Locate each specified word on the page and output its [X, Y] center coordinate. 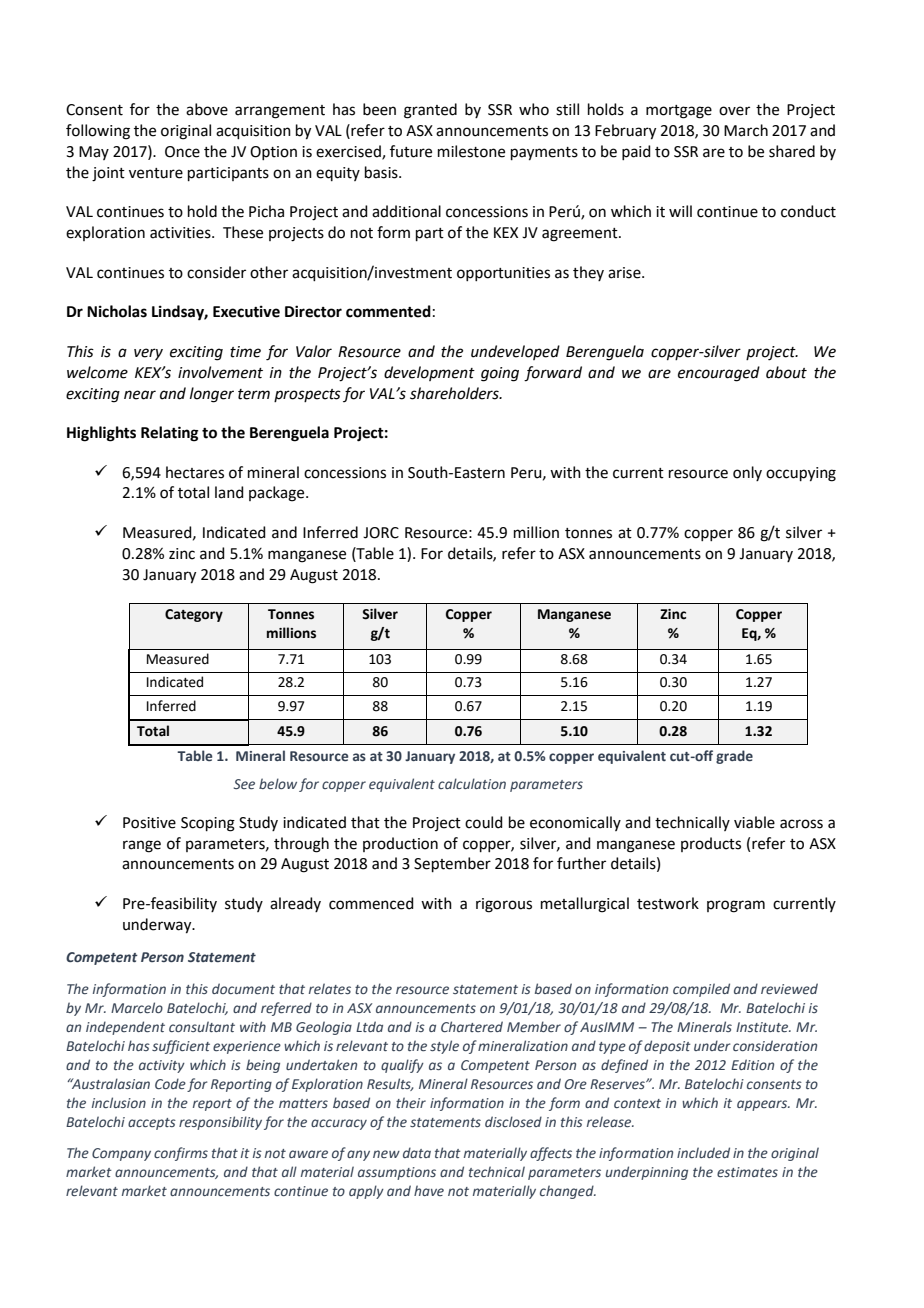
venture [156, 173]
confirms [181, 1154]
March [746, 130]
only [747, 473]
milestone [471, 151]
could [484, 822]
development [429, 373]
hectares [195, 472]
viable [754, 822]
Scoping [208, 824]
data [417, 1152]
